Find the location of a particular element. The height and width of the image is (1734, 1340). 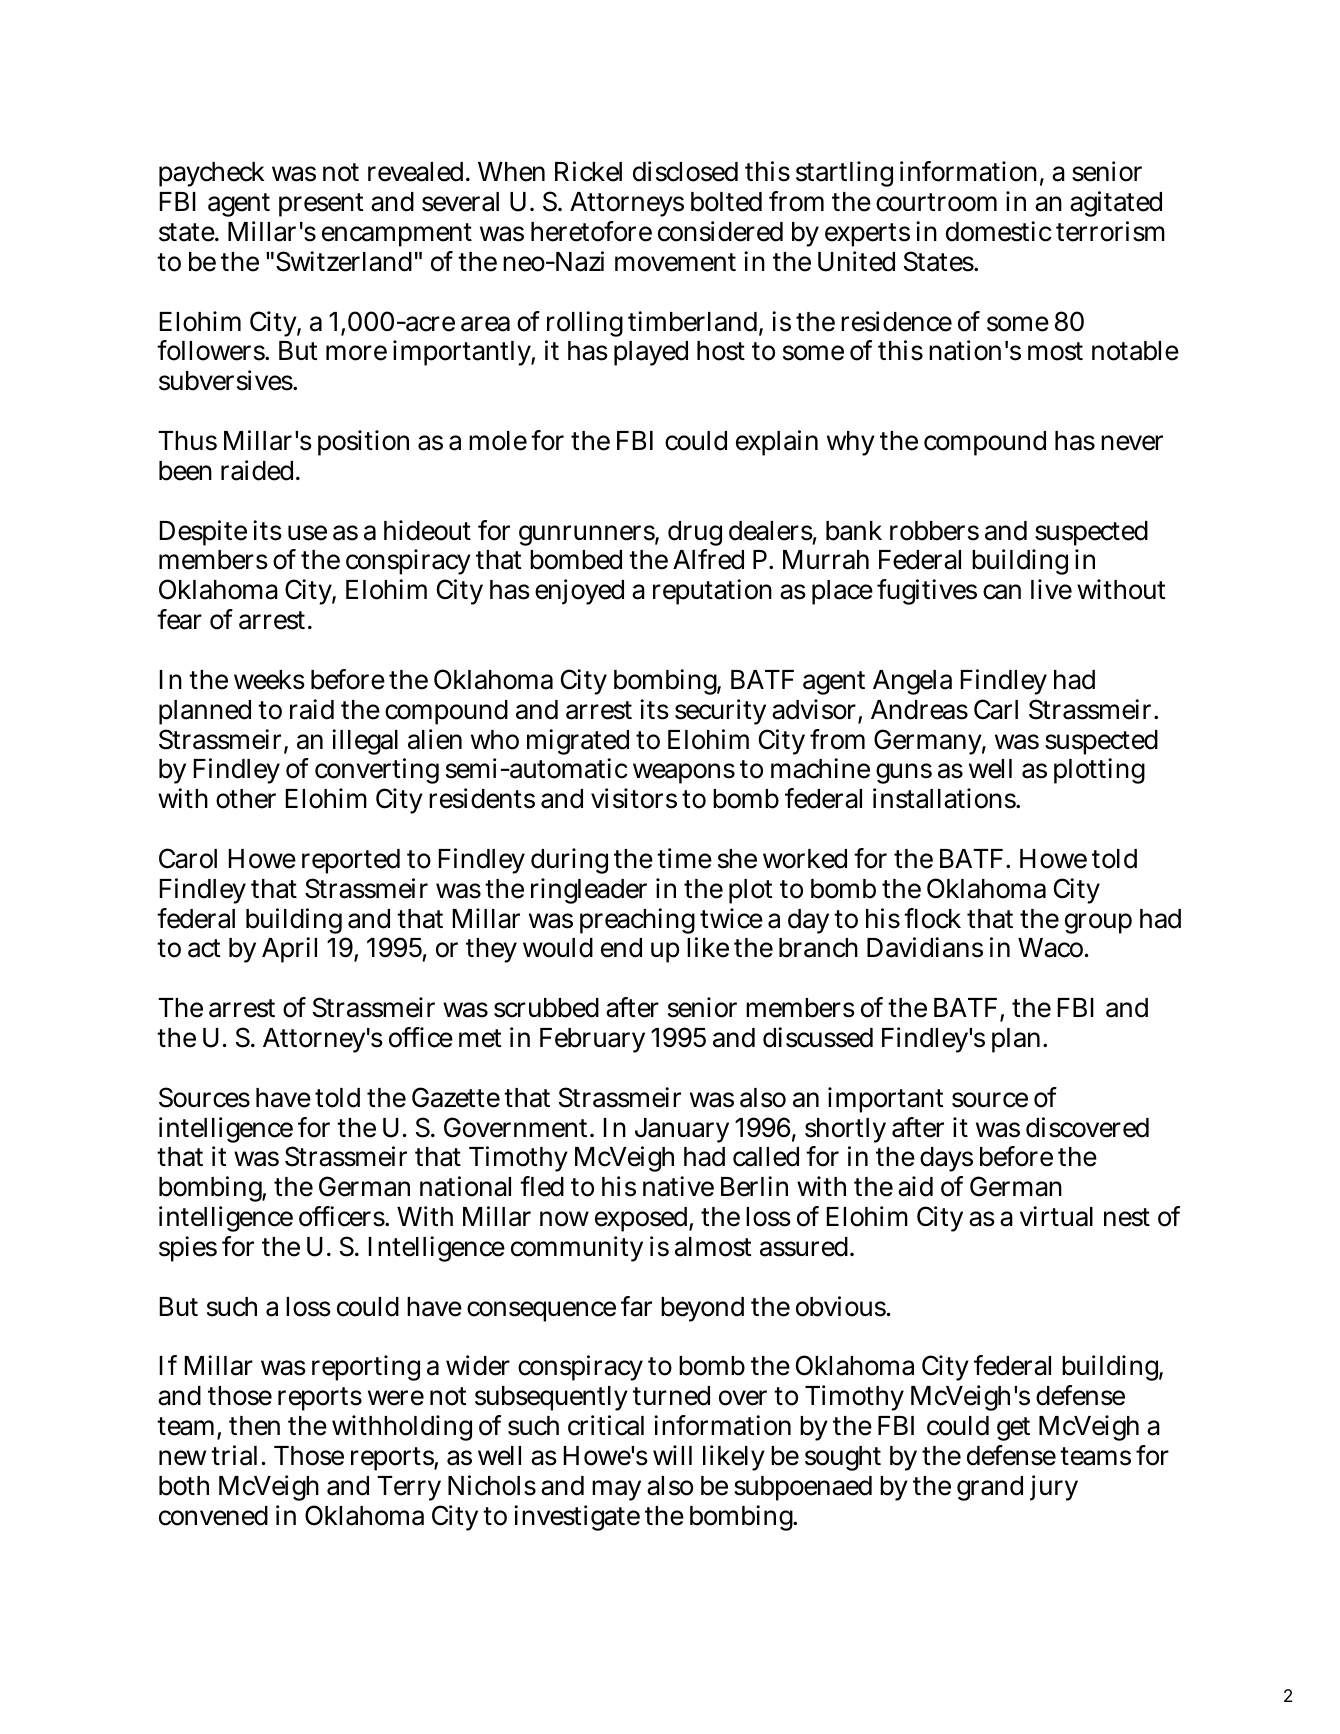

present is located at coordinates (321, 205).
